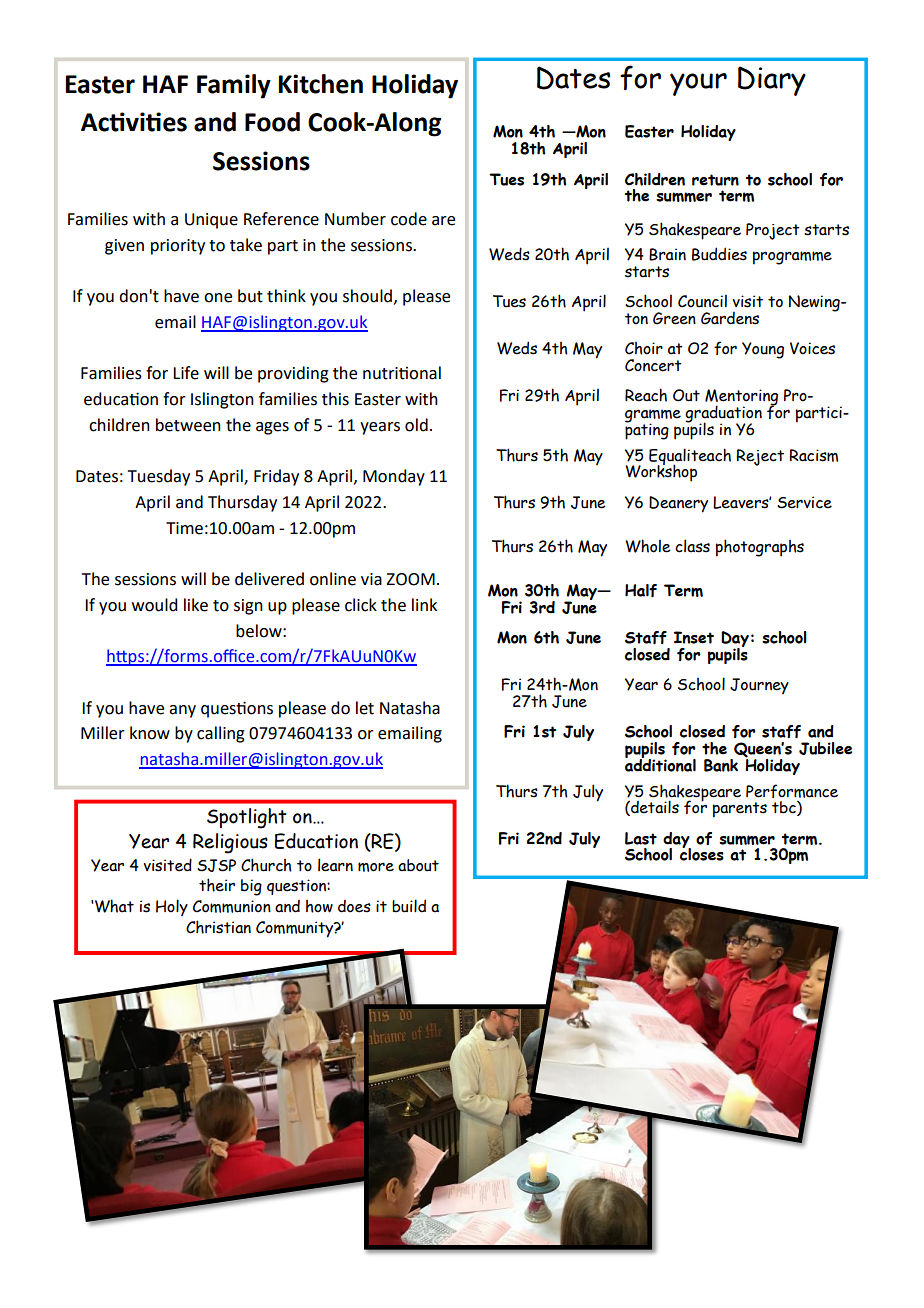  I want to click on nutritional, so click(402, 373).
